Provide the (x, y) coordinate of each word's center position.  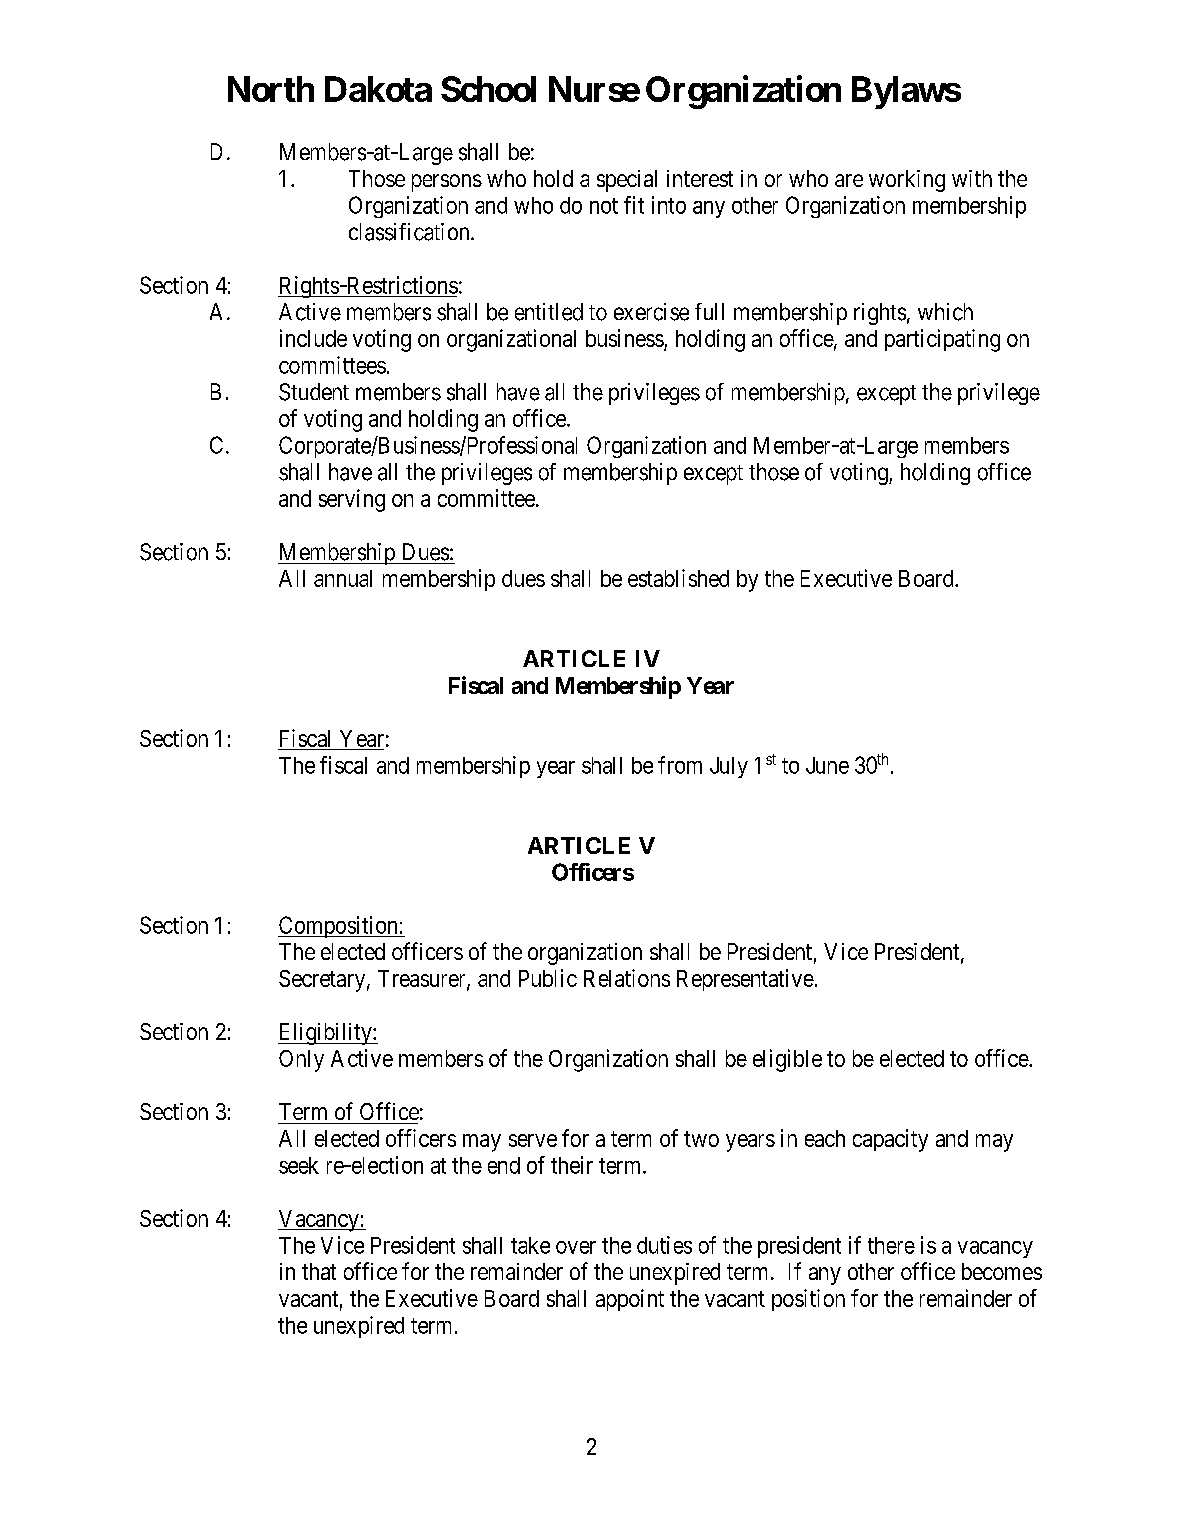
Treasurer (423, 979)
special (627, 181)
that (319, 1271)
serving (352, 500)
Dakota (378, 89)
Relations (627, 978)
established (678, 578)
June (827, 765)
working (907, 181)
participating (942, 340)
